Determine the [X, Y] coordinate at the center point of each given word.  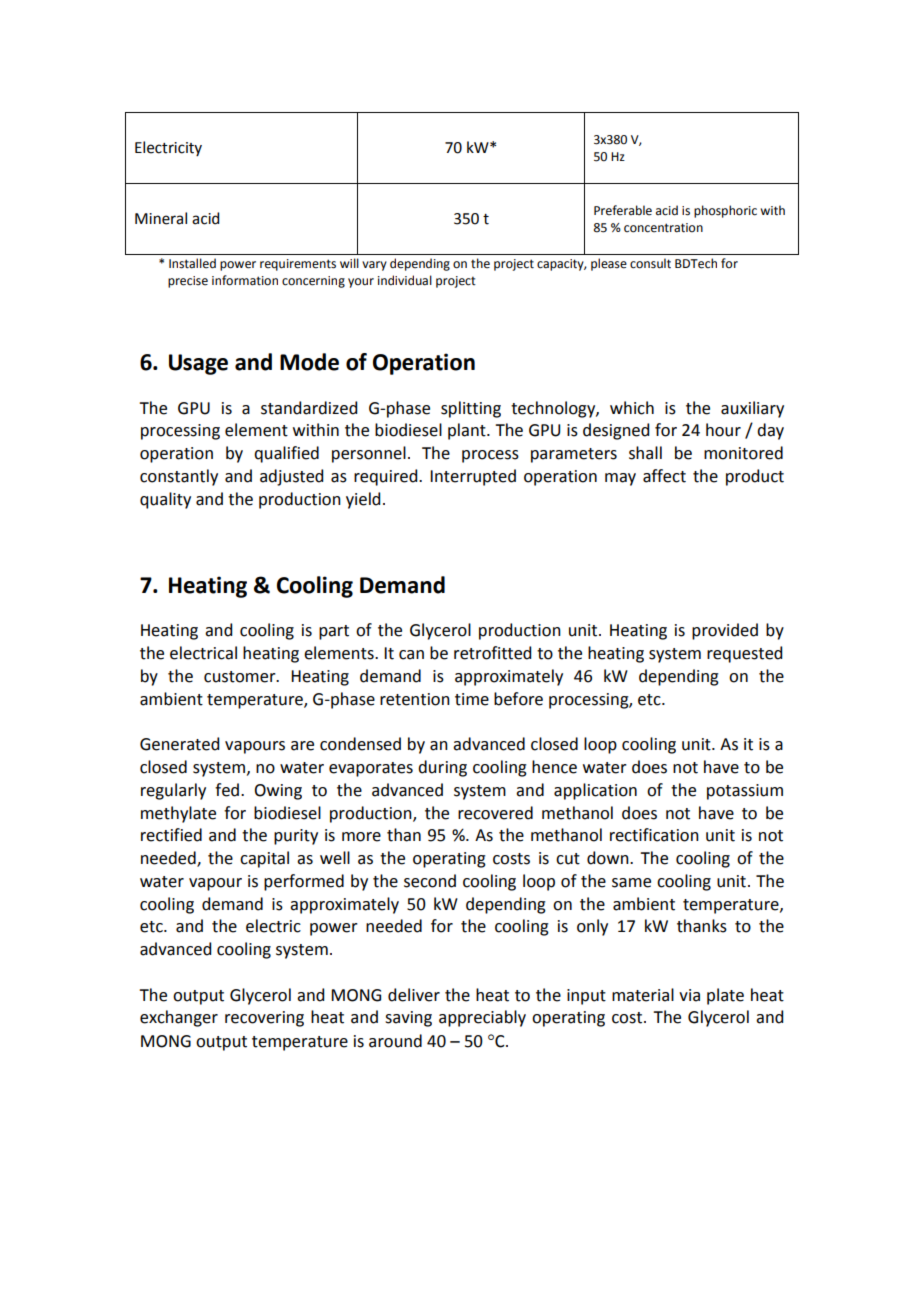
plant [468, 431]
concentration [663, 228]
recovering [264, 1019]
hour [723, 430]
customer [241, 677]
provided [725, 631]
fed [227, 790]
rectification [654, 835]
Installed [192, 263]
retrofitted [492, 653]
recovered [495, 813]
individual [405, 280]
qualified [286, 454]
